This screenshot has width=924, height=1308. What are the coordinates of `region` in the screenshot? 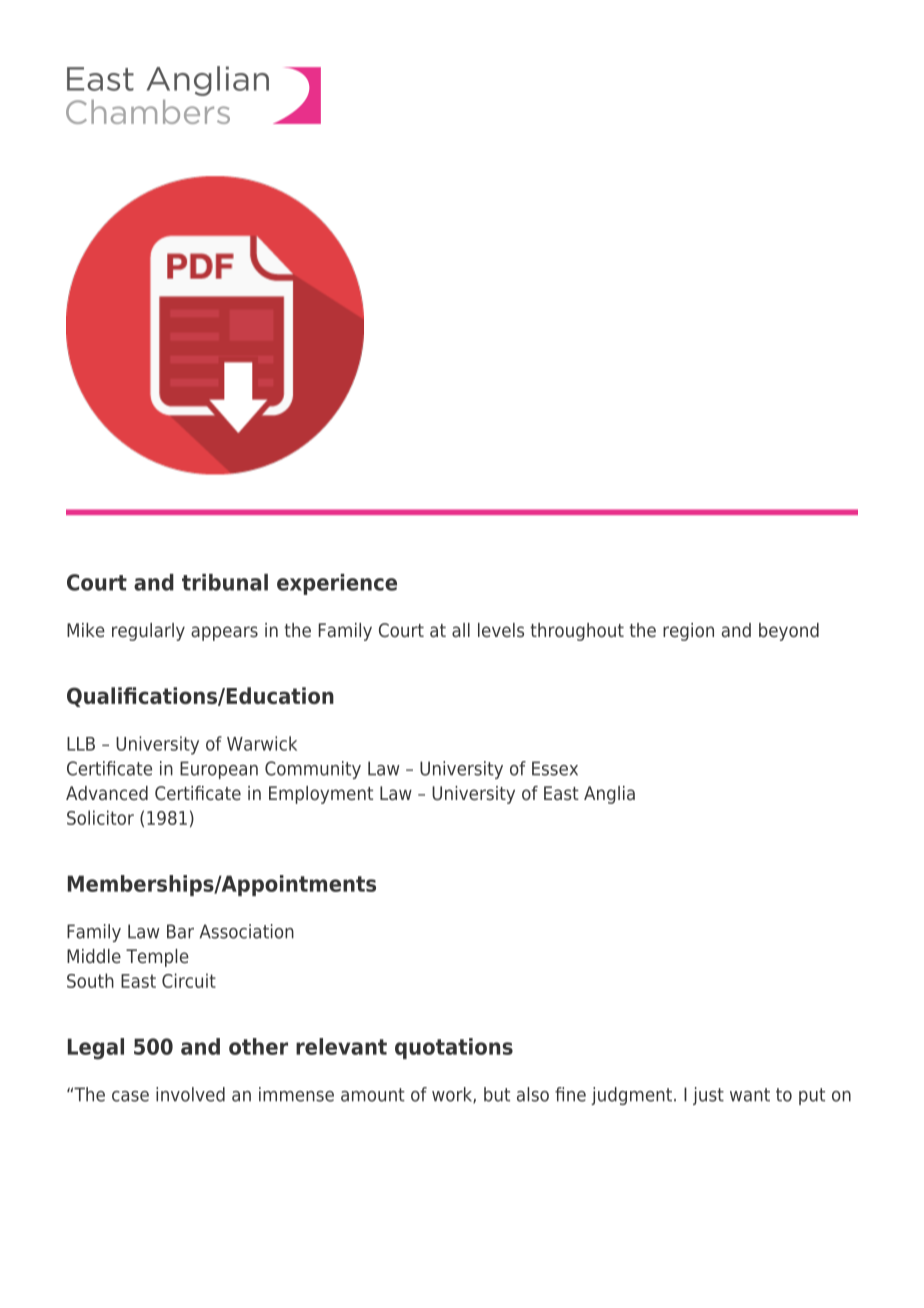 It's located at (688, 632).
